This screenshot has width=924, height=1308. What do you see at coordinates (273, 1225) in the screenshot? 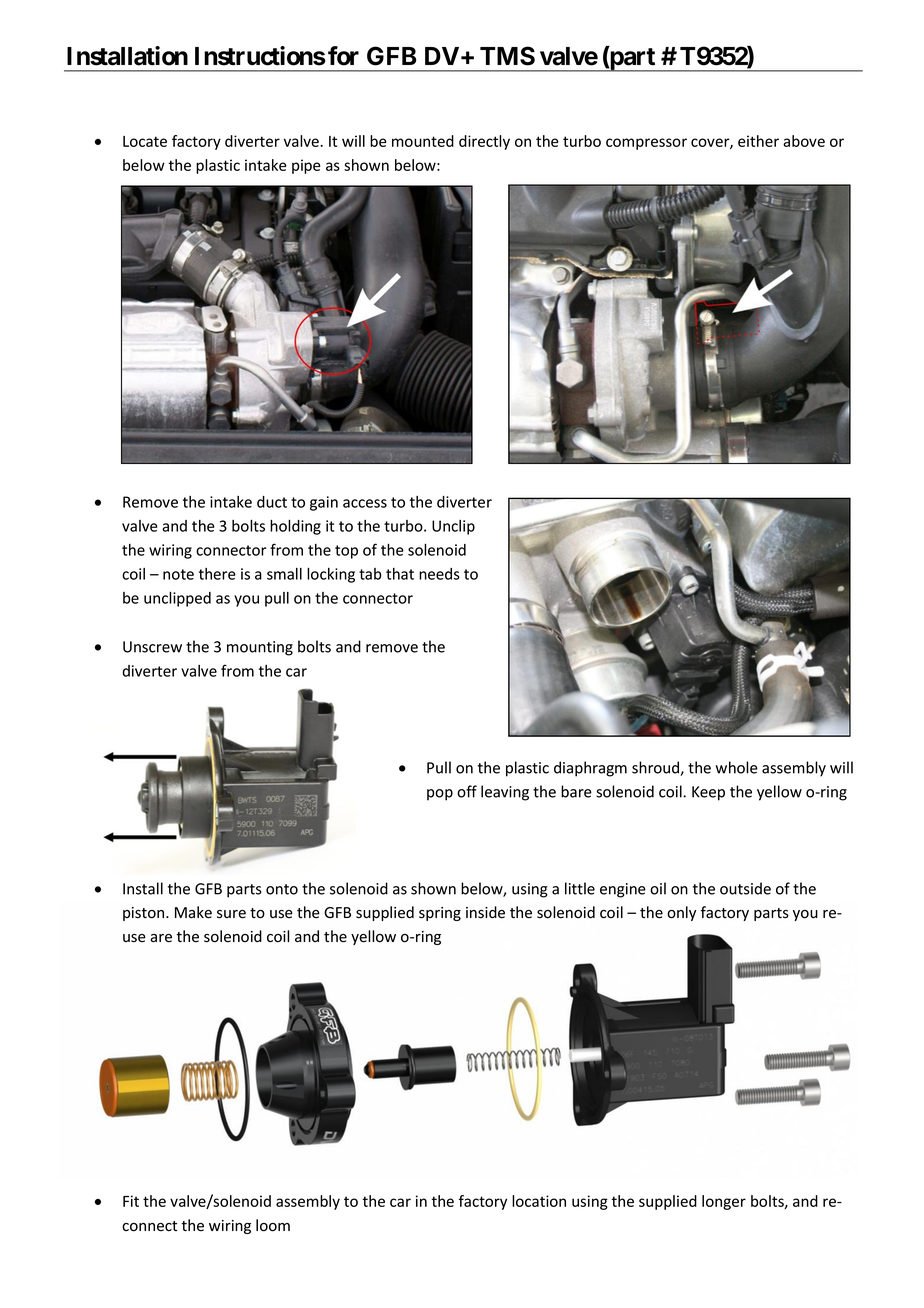
I see `loom` at bounding box center [273, 1225].
